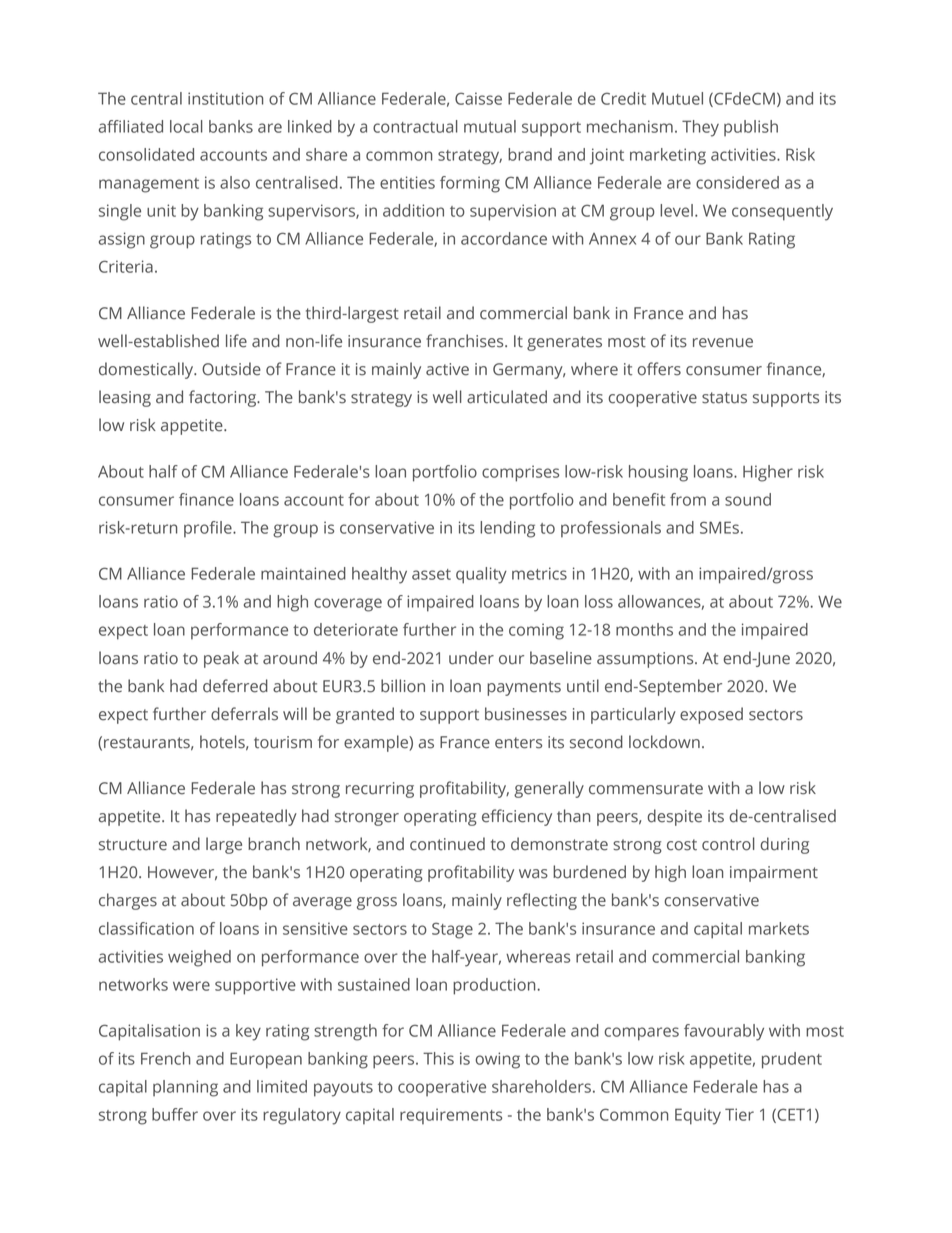  Describe the element at coordinates (224, 398) in the page. I see `factoring` at that location.
